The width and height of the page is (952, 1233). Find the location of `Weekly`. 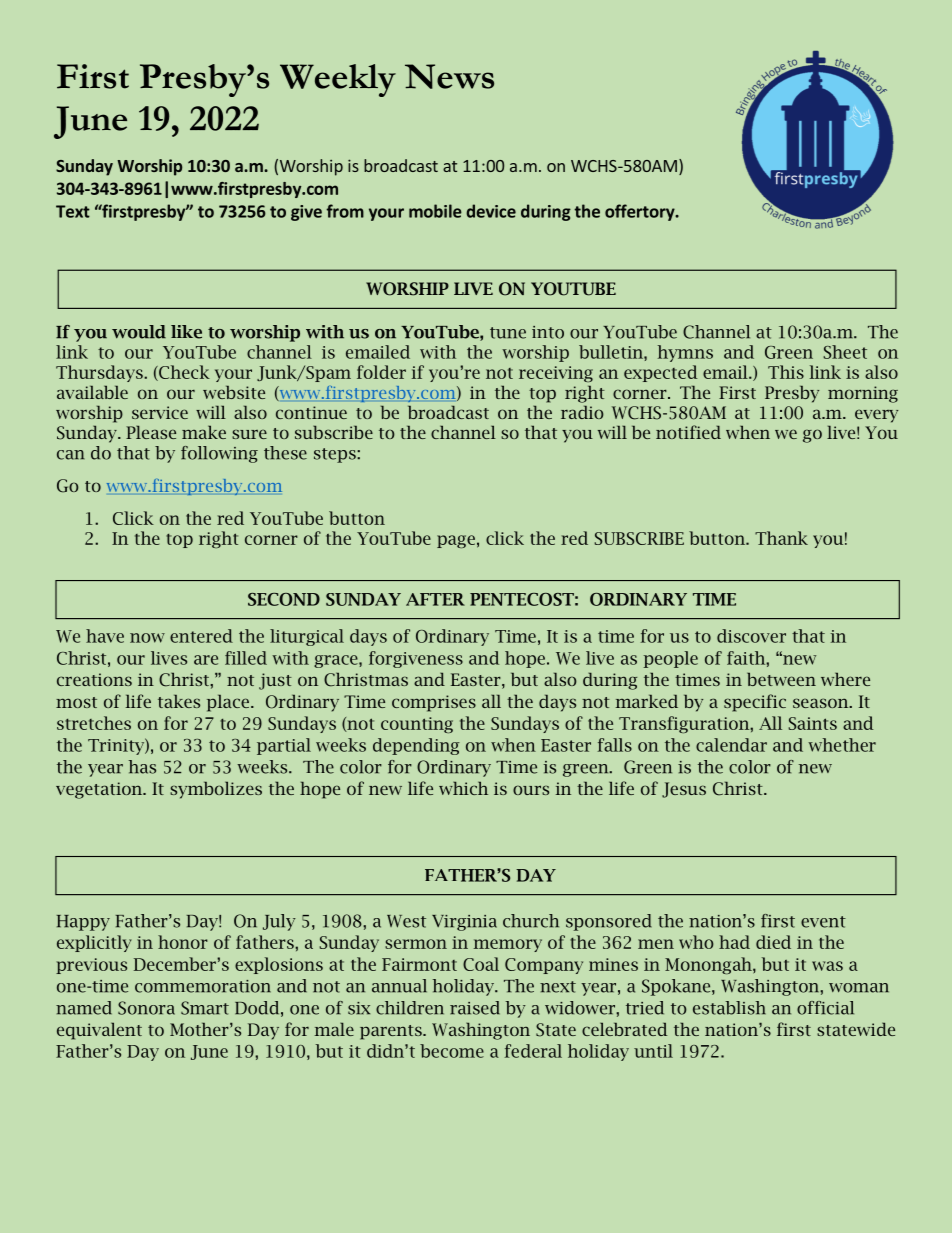

Weekly is located at coordinates (338, 80).
